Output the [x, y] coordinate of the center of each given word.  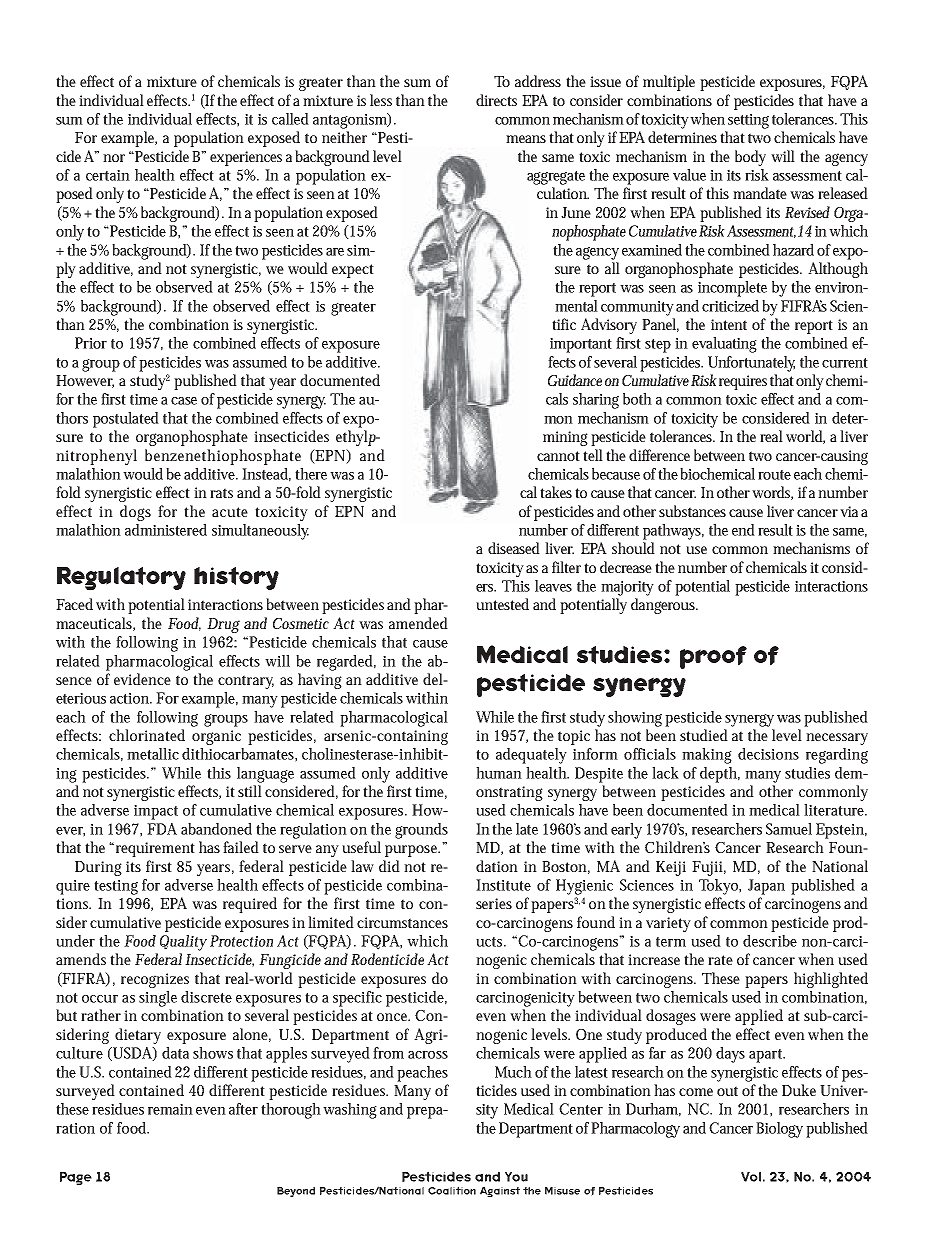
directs [496, 100]
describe [770, 941]
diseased [514, 548]
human [499, 773]
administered [166, 530]
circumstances [402, 922]
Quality [183, 943]
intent [729, 324]
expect [353, 271]
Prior [91, 343]
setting [748, 121]
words [772, 493]
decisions [768, 754]
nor [114, 158]
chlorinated [147, 735]
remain [170, 1109]
